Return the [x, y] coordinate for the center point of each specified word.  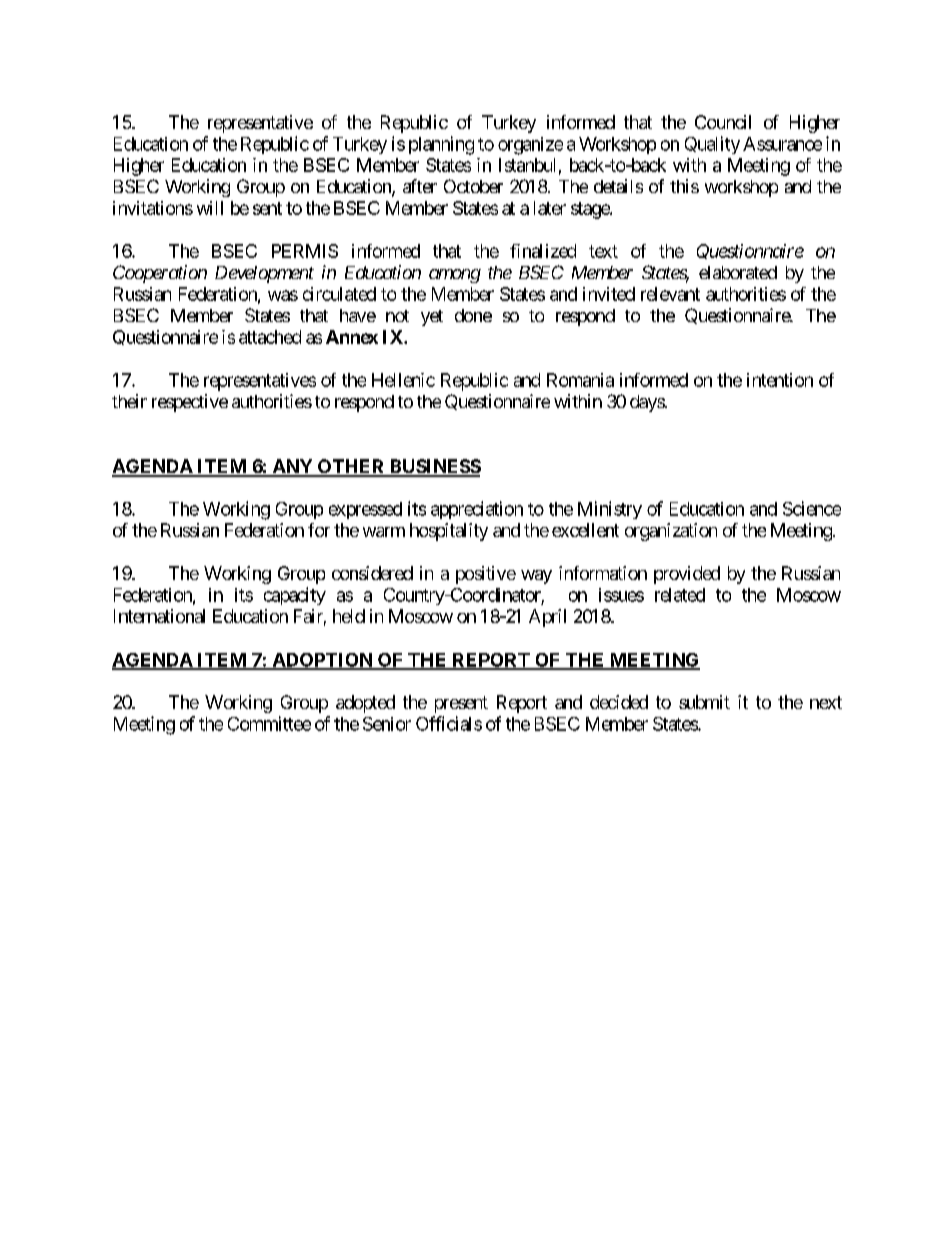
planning [441, 145]
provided [687, 575]
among [455, 276]
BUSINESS [434, 467]
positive [486, 575]
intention [780, 380]
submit [704, 702]
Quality [712, 145]
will [210, 208]
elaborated [738, 272]
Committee [269, 723]
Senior [387, 724]
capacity [295, 596]
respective [190, 403]
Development [264, 274]
